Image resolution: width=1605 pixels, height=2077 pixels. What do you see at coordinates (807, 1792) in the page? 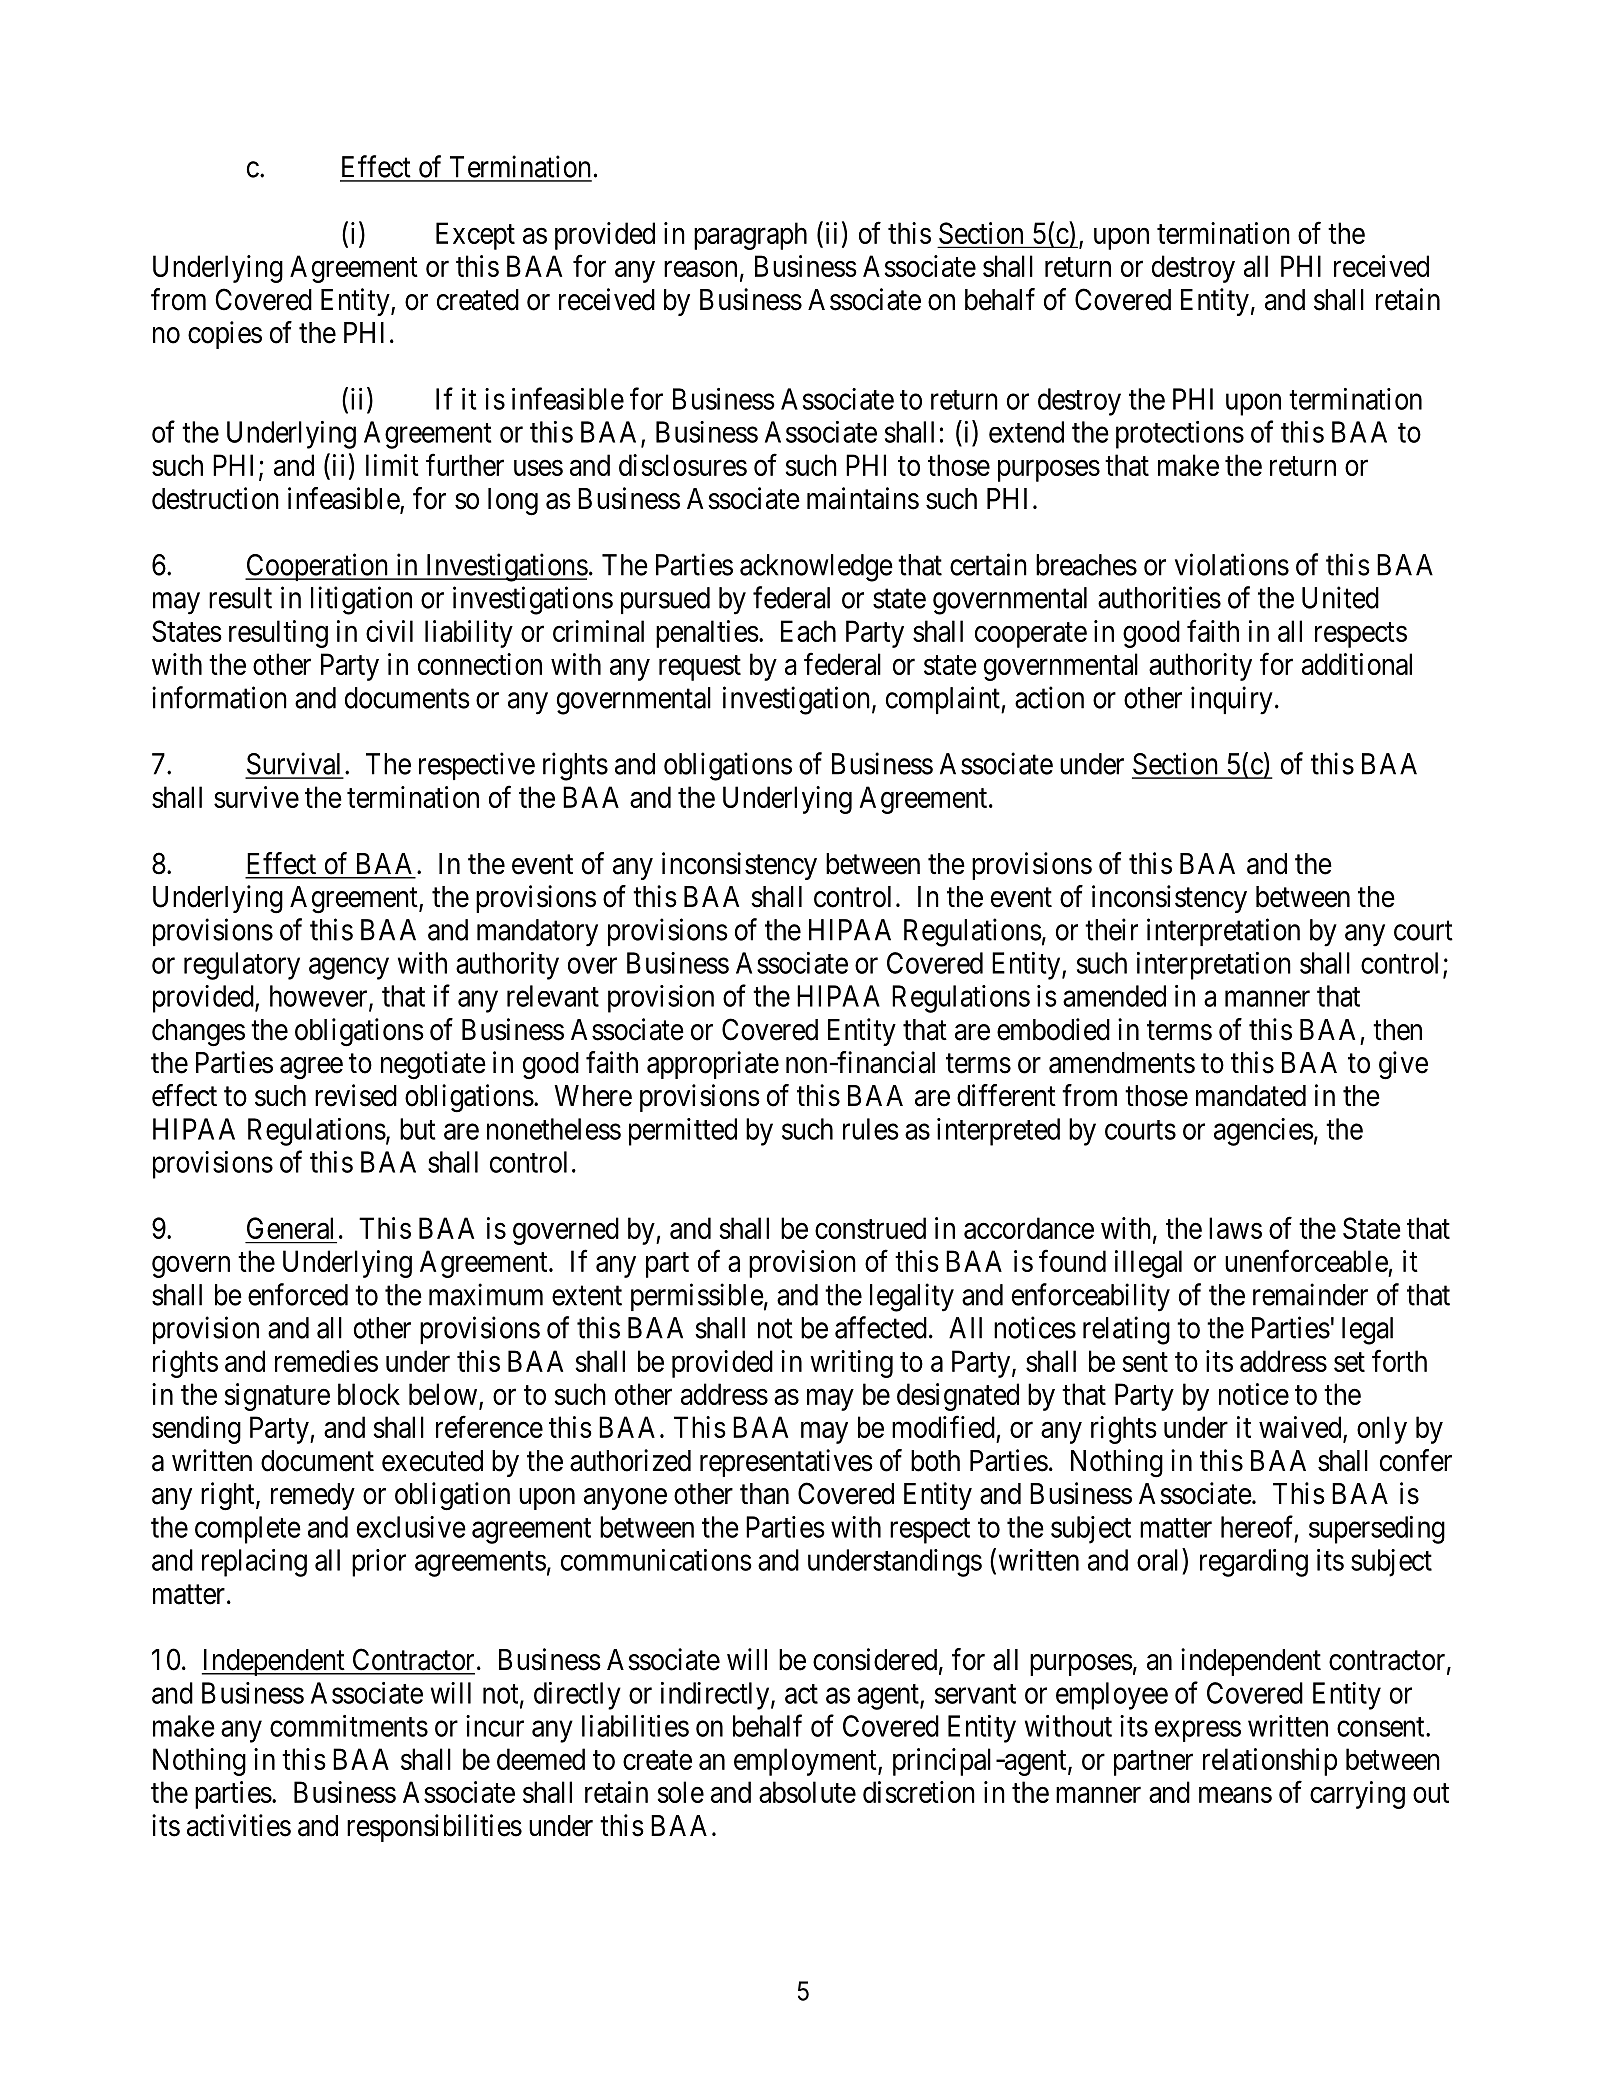
I see `absolute` at bounding box center [807, 1792].
